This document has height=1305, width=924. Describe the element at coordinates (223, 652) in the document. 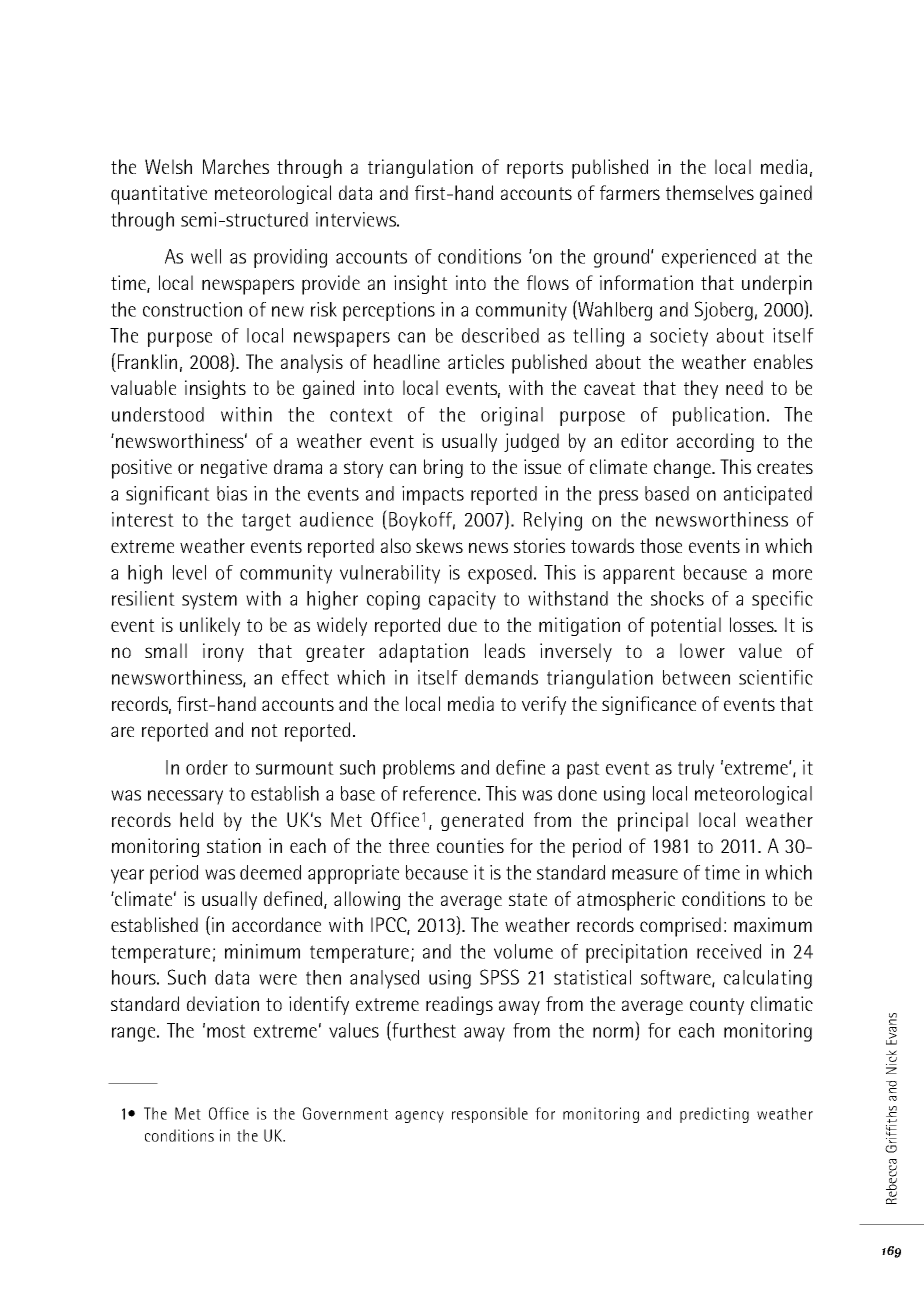

I see `irony` at that location.
